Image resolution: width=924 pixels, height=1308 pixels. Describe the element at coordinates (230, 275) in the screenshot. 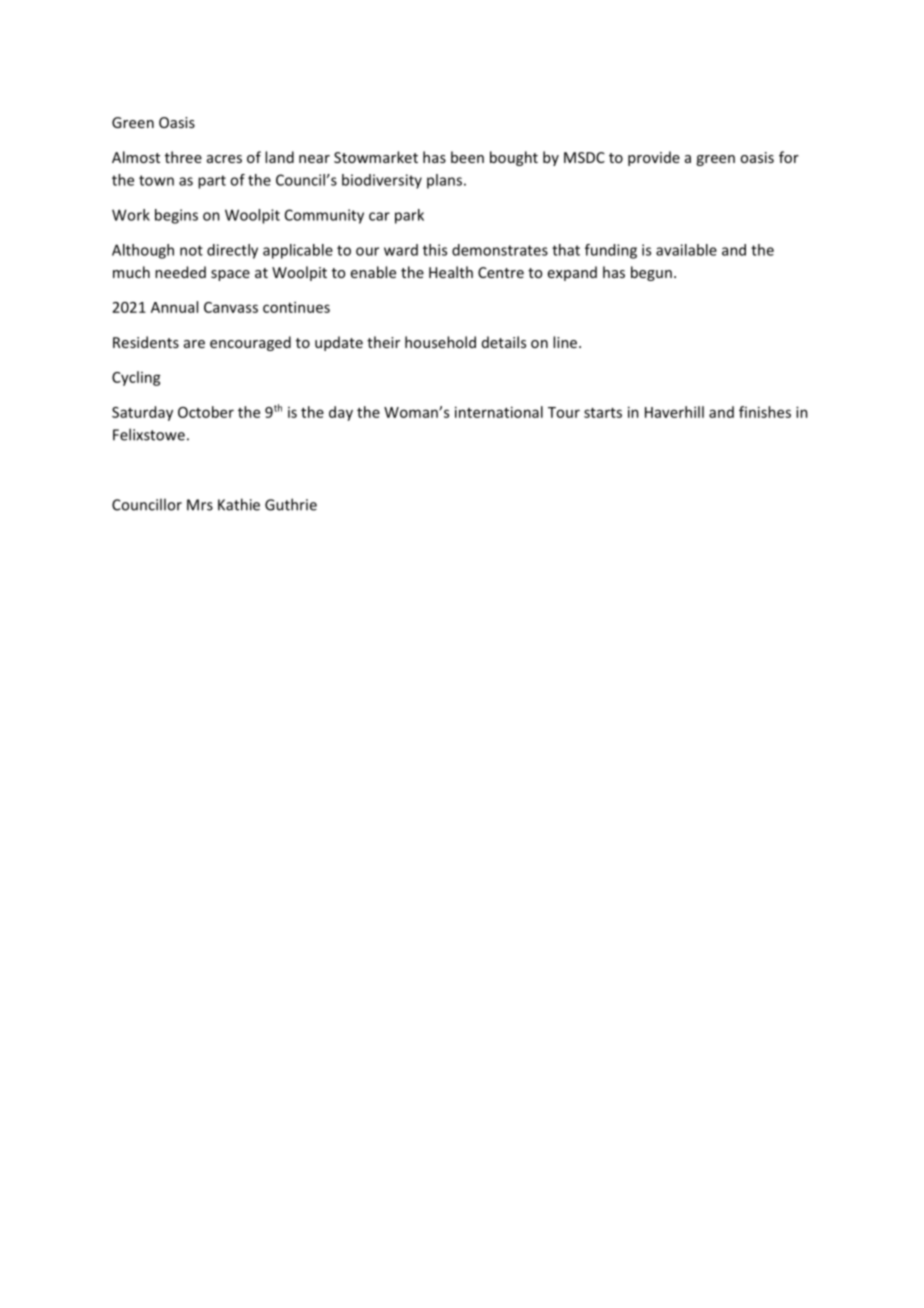

I see `space` at that location.
